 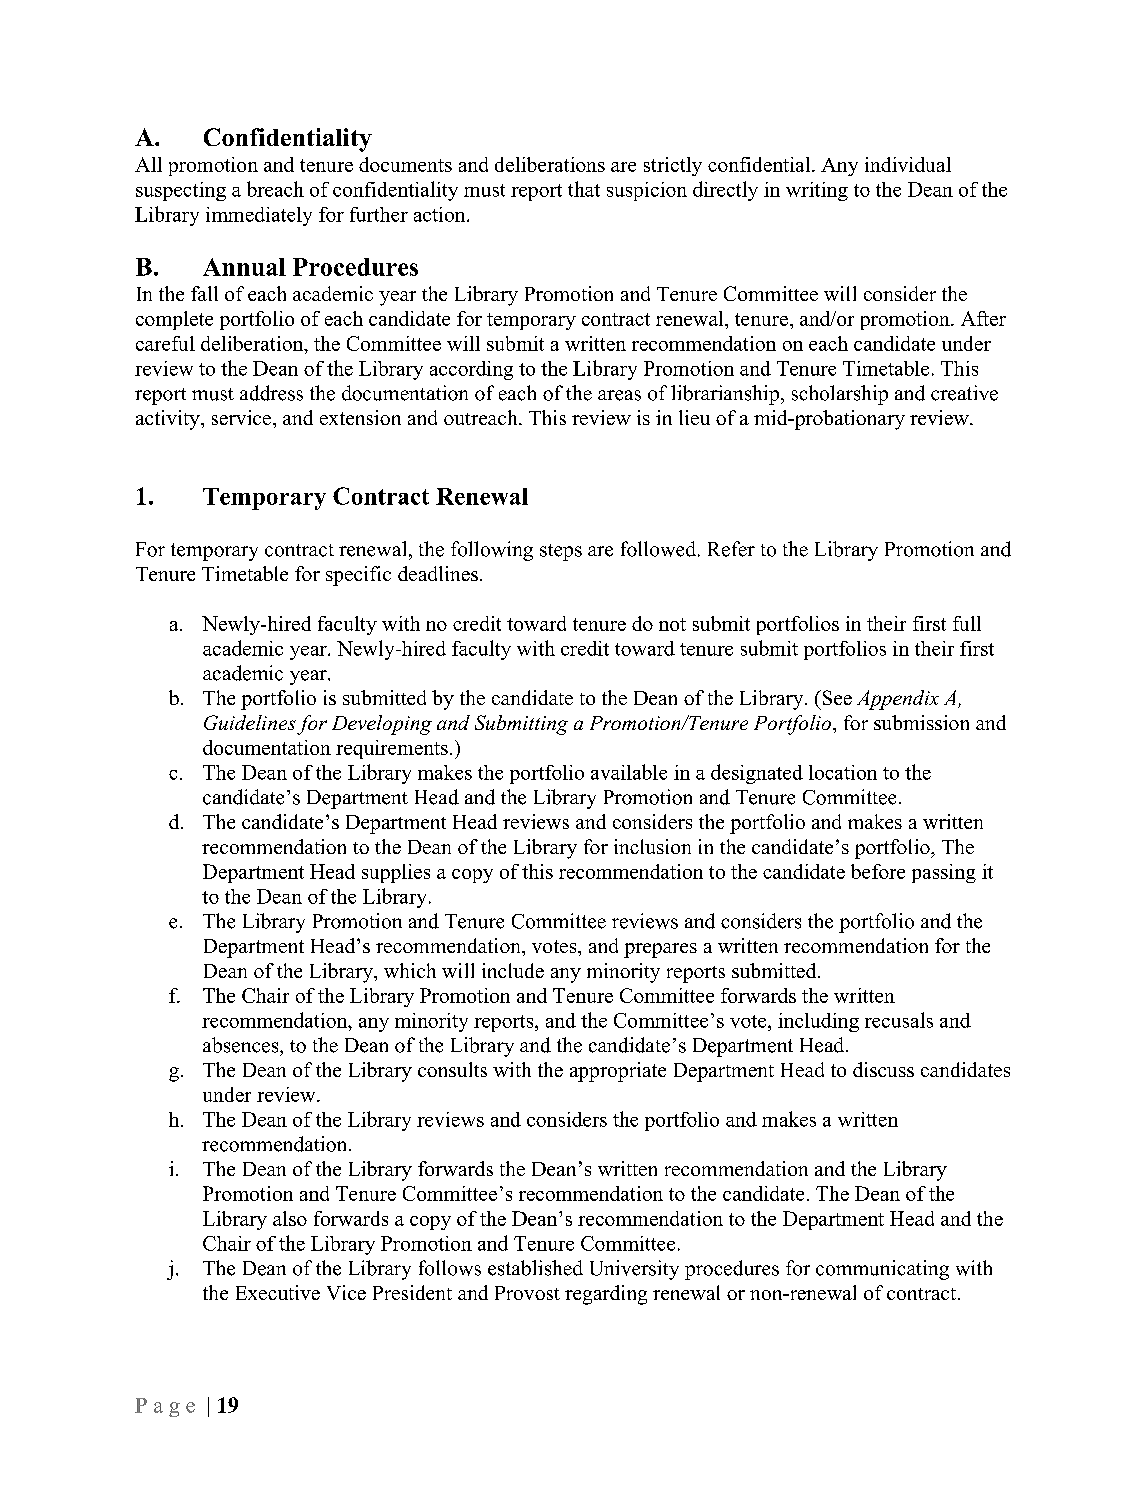 I want to click on immediately, so click(x=259, y=216).
